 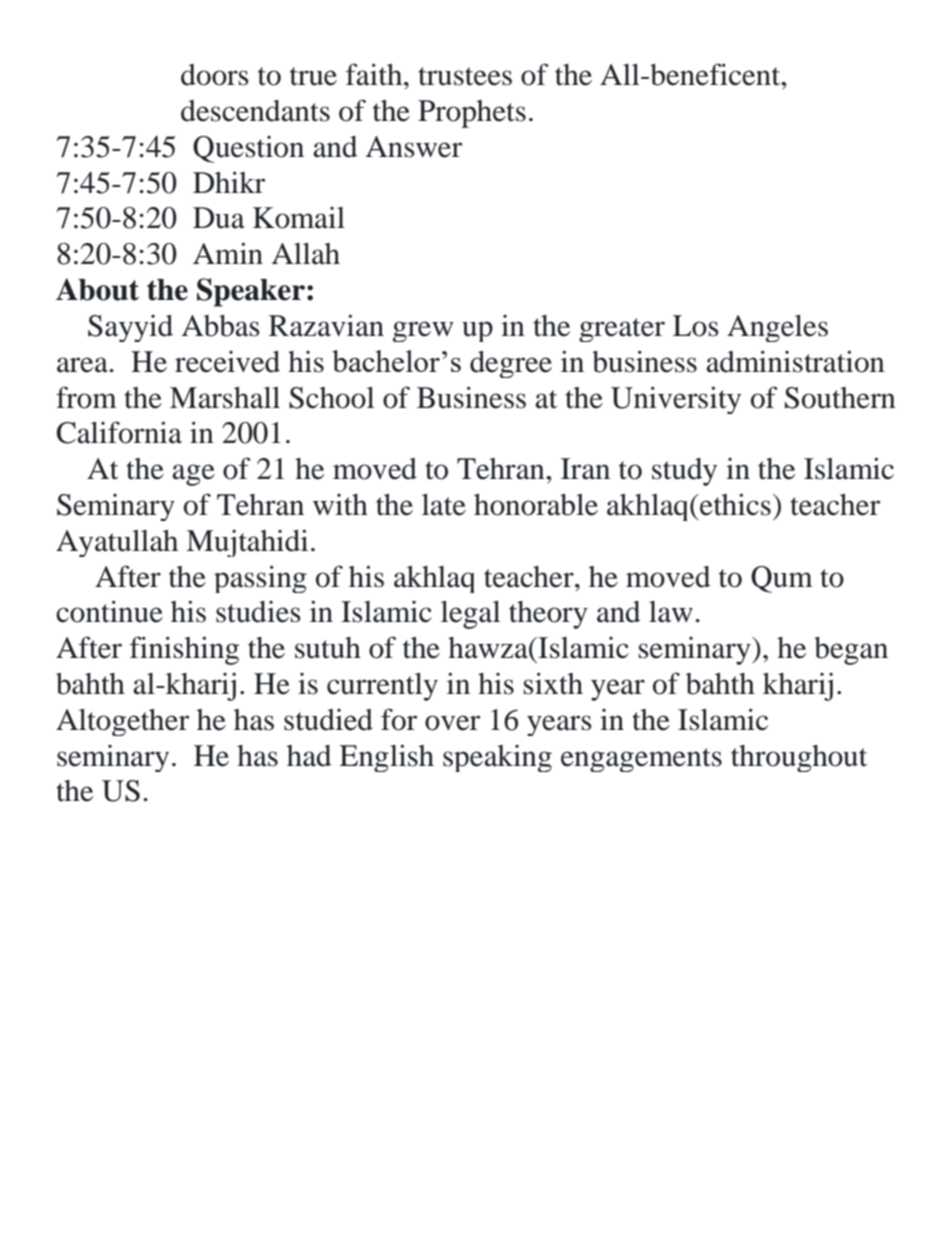 What do you see at coordinates (215, 75) in the image?
I see `doors` at bounding box center [215, 75].
